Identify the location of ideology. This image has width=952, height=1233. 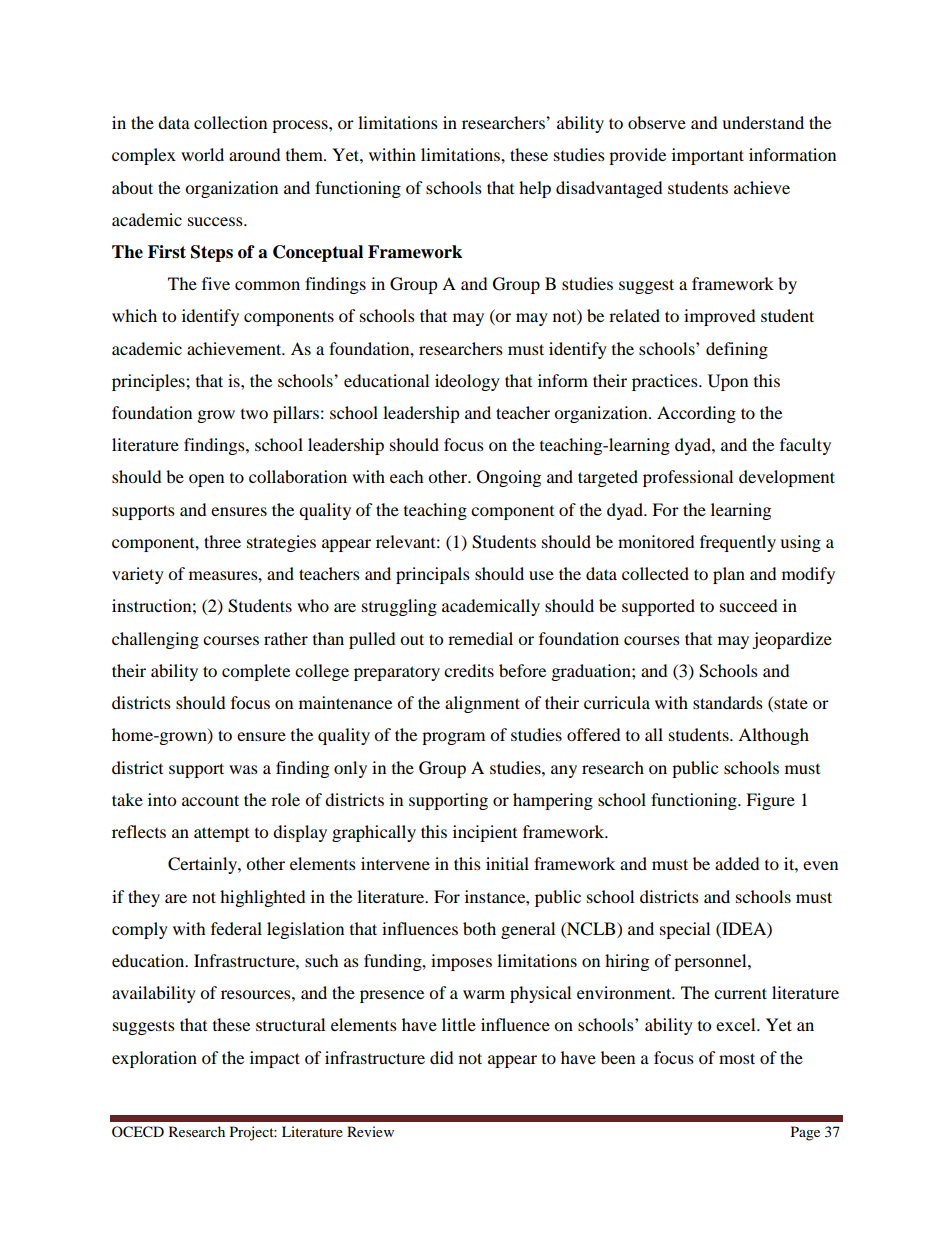
(467, 382).
